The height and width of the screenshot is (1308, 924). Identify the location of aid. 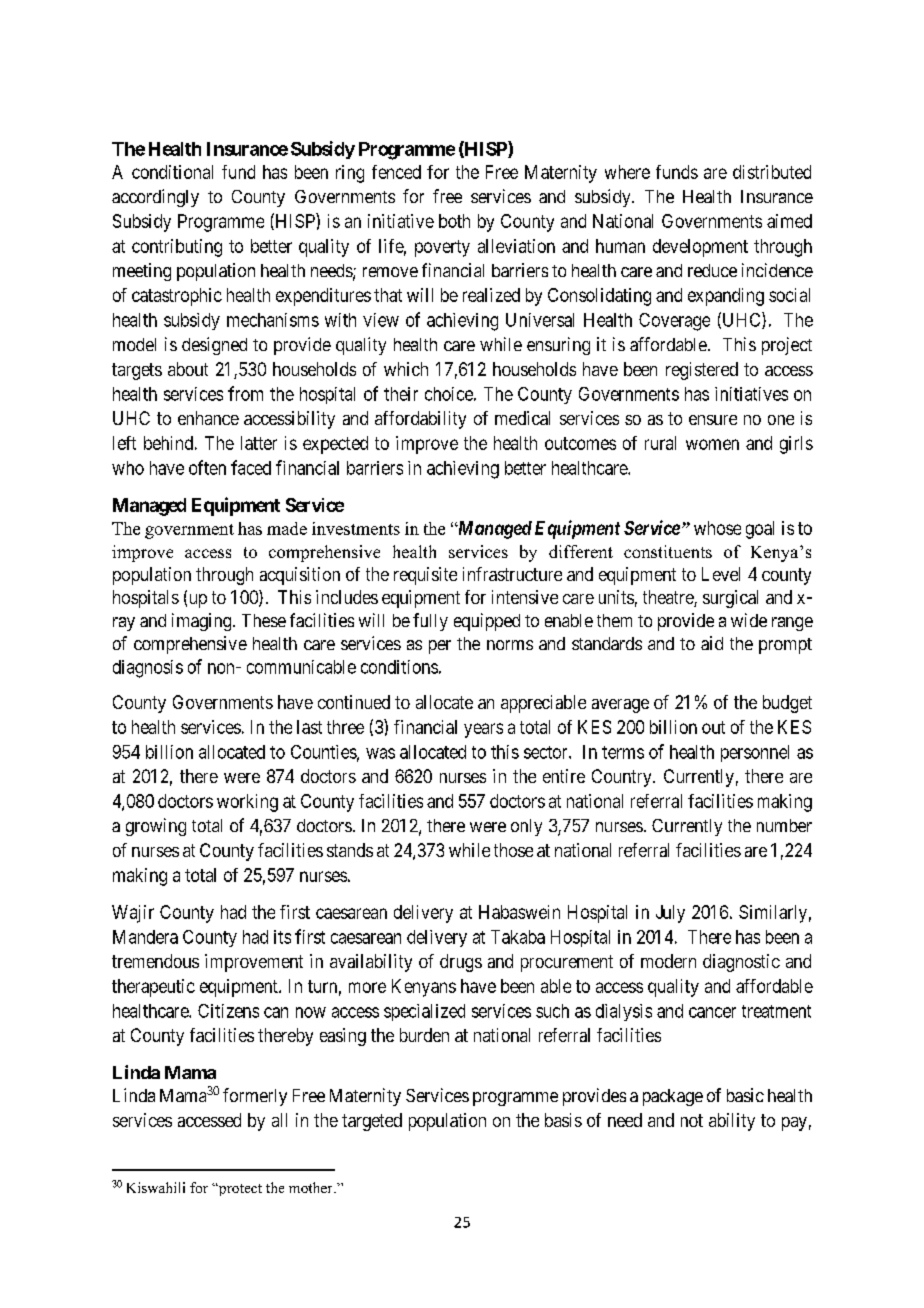
(712, 643).
